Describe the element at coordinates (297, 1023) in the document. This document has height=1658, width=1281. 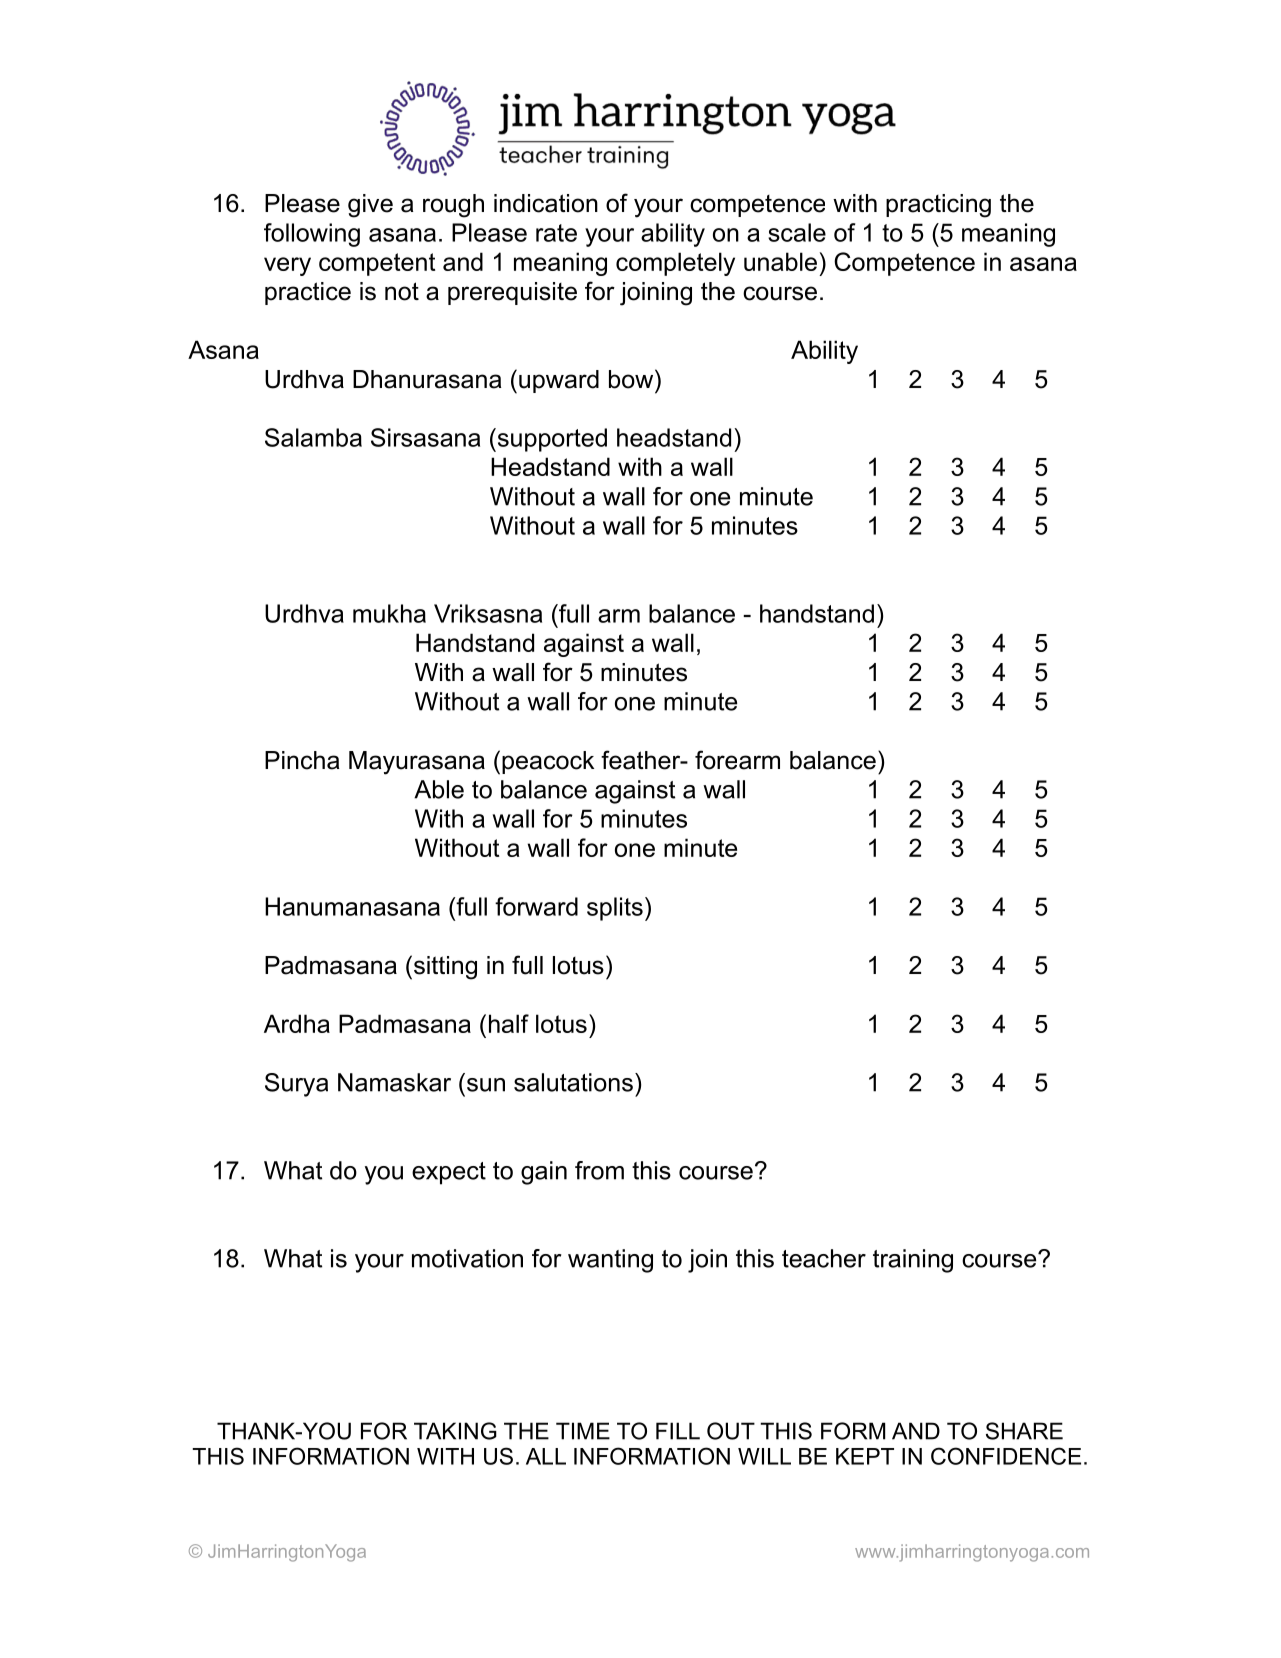
I see `Ardha` at that location.
